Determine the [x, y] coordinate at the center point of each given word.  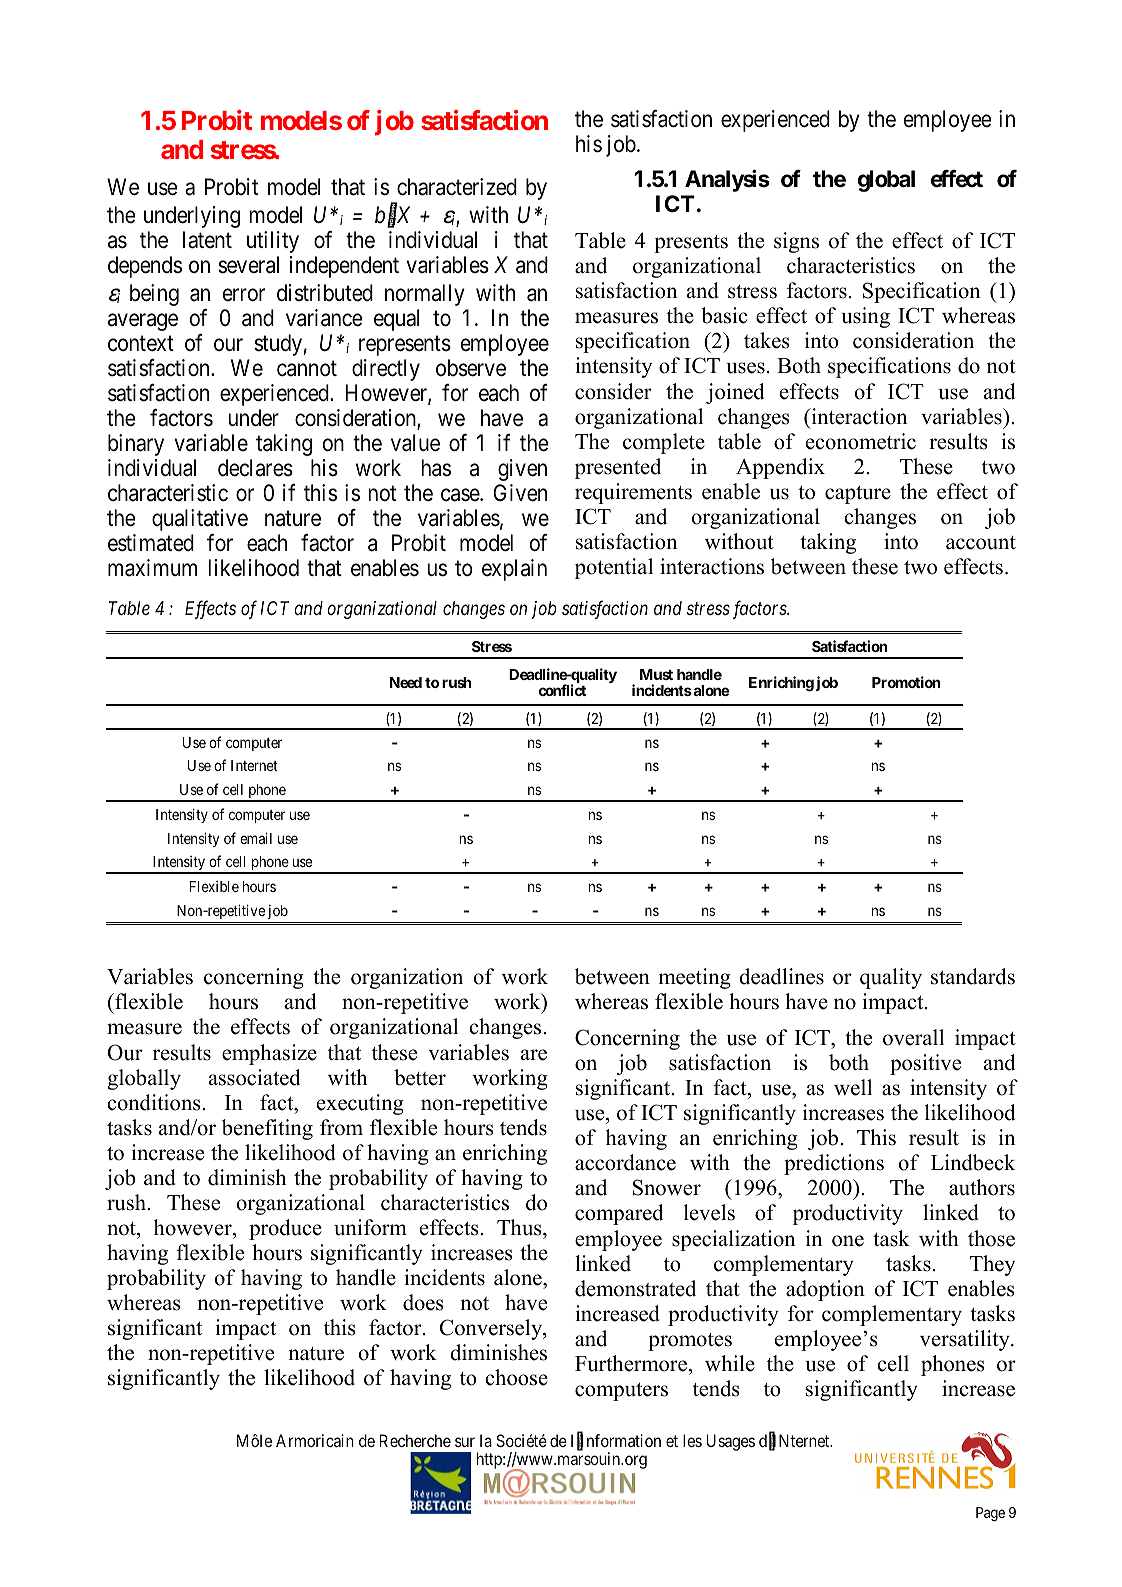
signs [796, 242]
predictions [834, 1164]
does [423, 1302]
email [256, 838]
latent [207, 240]
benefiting [267, 1129]
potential [614, 568]
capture [858, 495]
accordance [625, 1162]
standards [973, 976]
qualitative [200, 520]
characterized [457, 187]
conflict [562, 690]
